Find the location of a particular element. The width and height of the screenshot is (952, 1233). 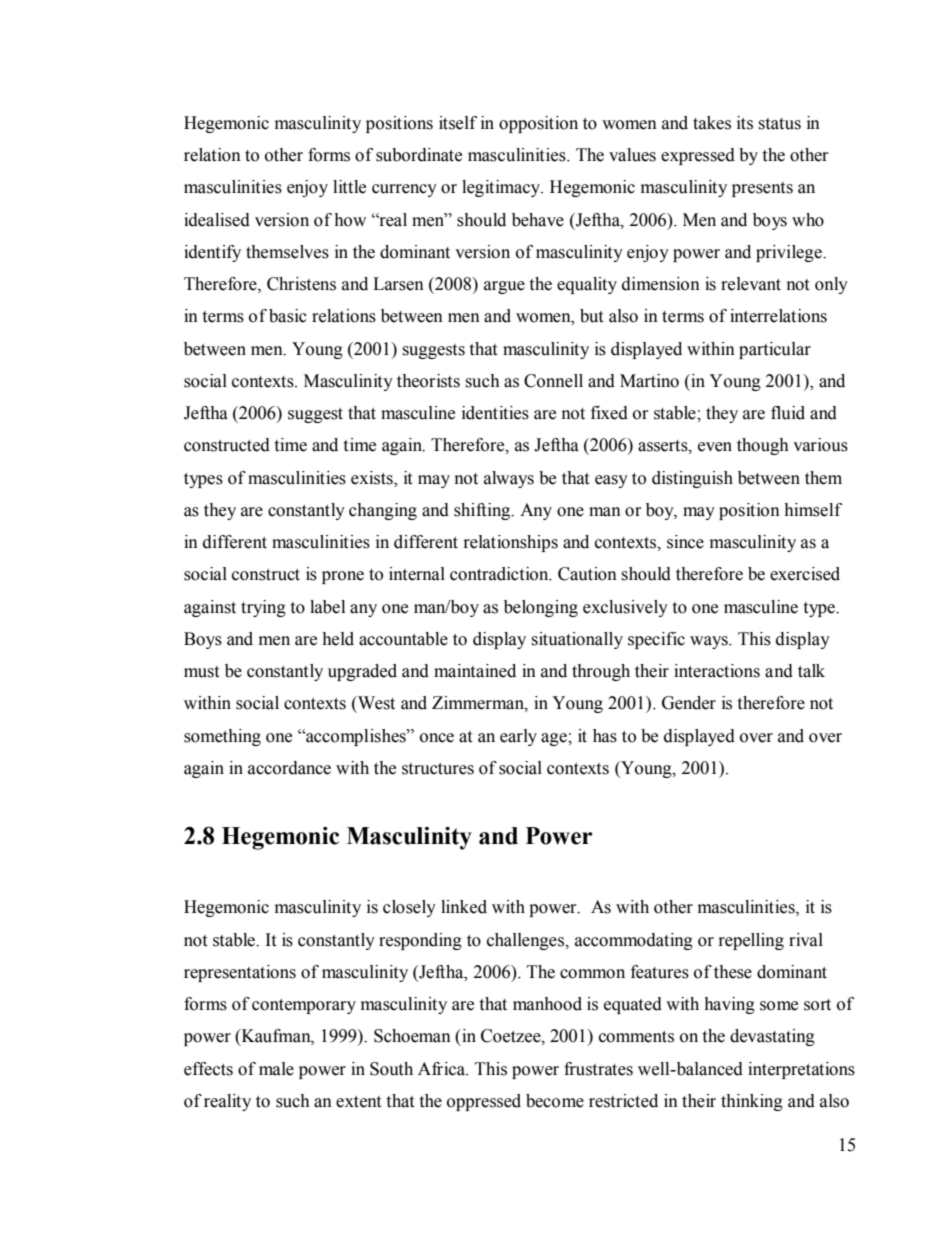

exercised is located at coordinates (805, 574).
